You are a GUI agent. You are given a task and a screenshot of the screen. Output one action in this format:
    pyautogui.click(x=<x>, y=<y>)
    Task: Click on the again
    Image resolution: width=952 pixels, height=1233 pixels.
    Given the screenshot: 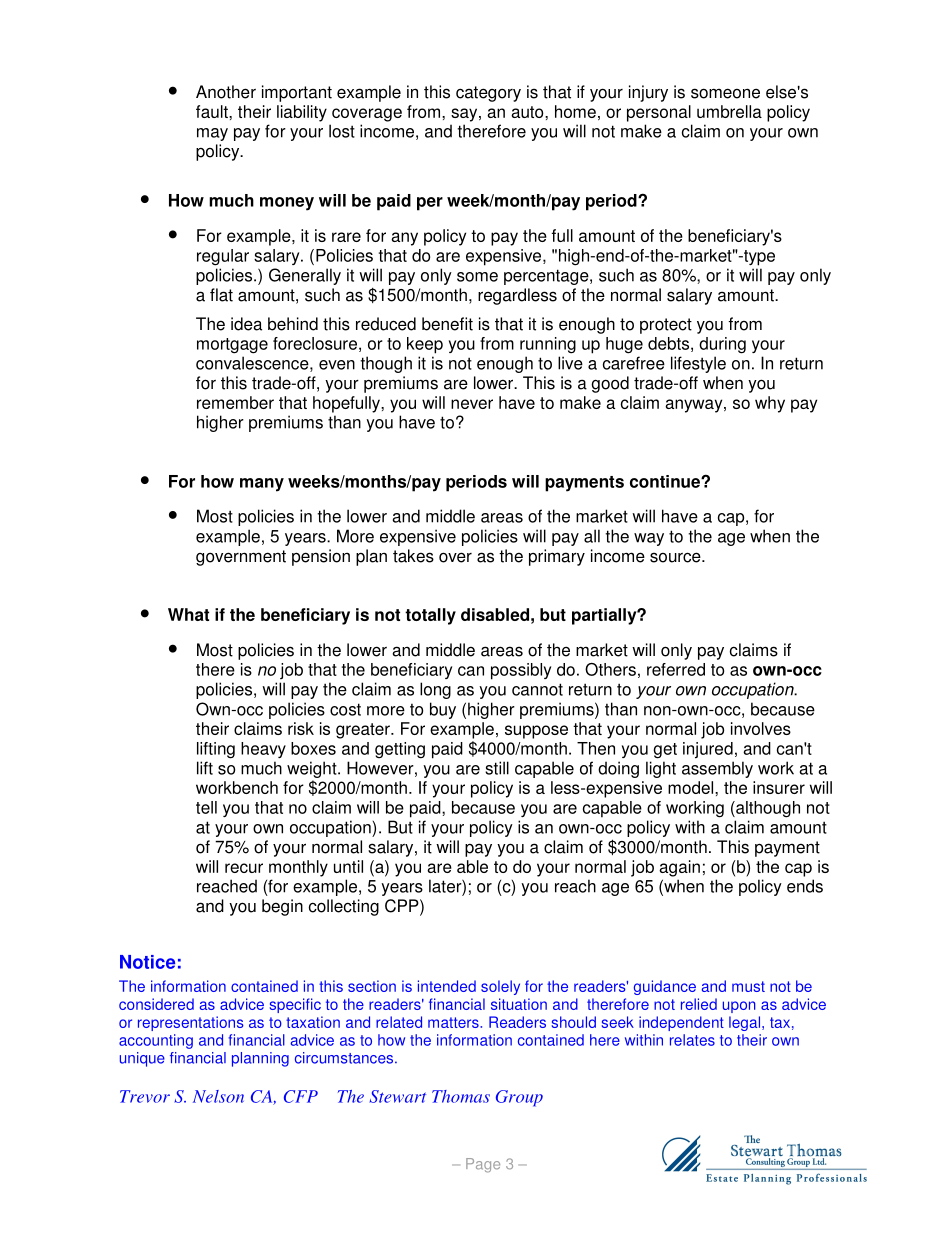 What is the action you would take?
    pyautogui.click(x=679, y=868)
